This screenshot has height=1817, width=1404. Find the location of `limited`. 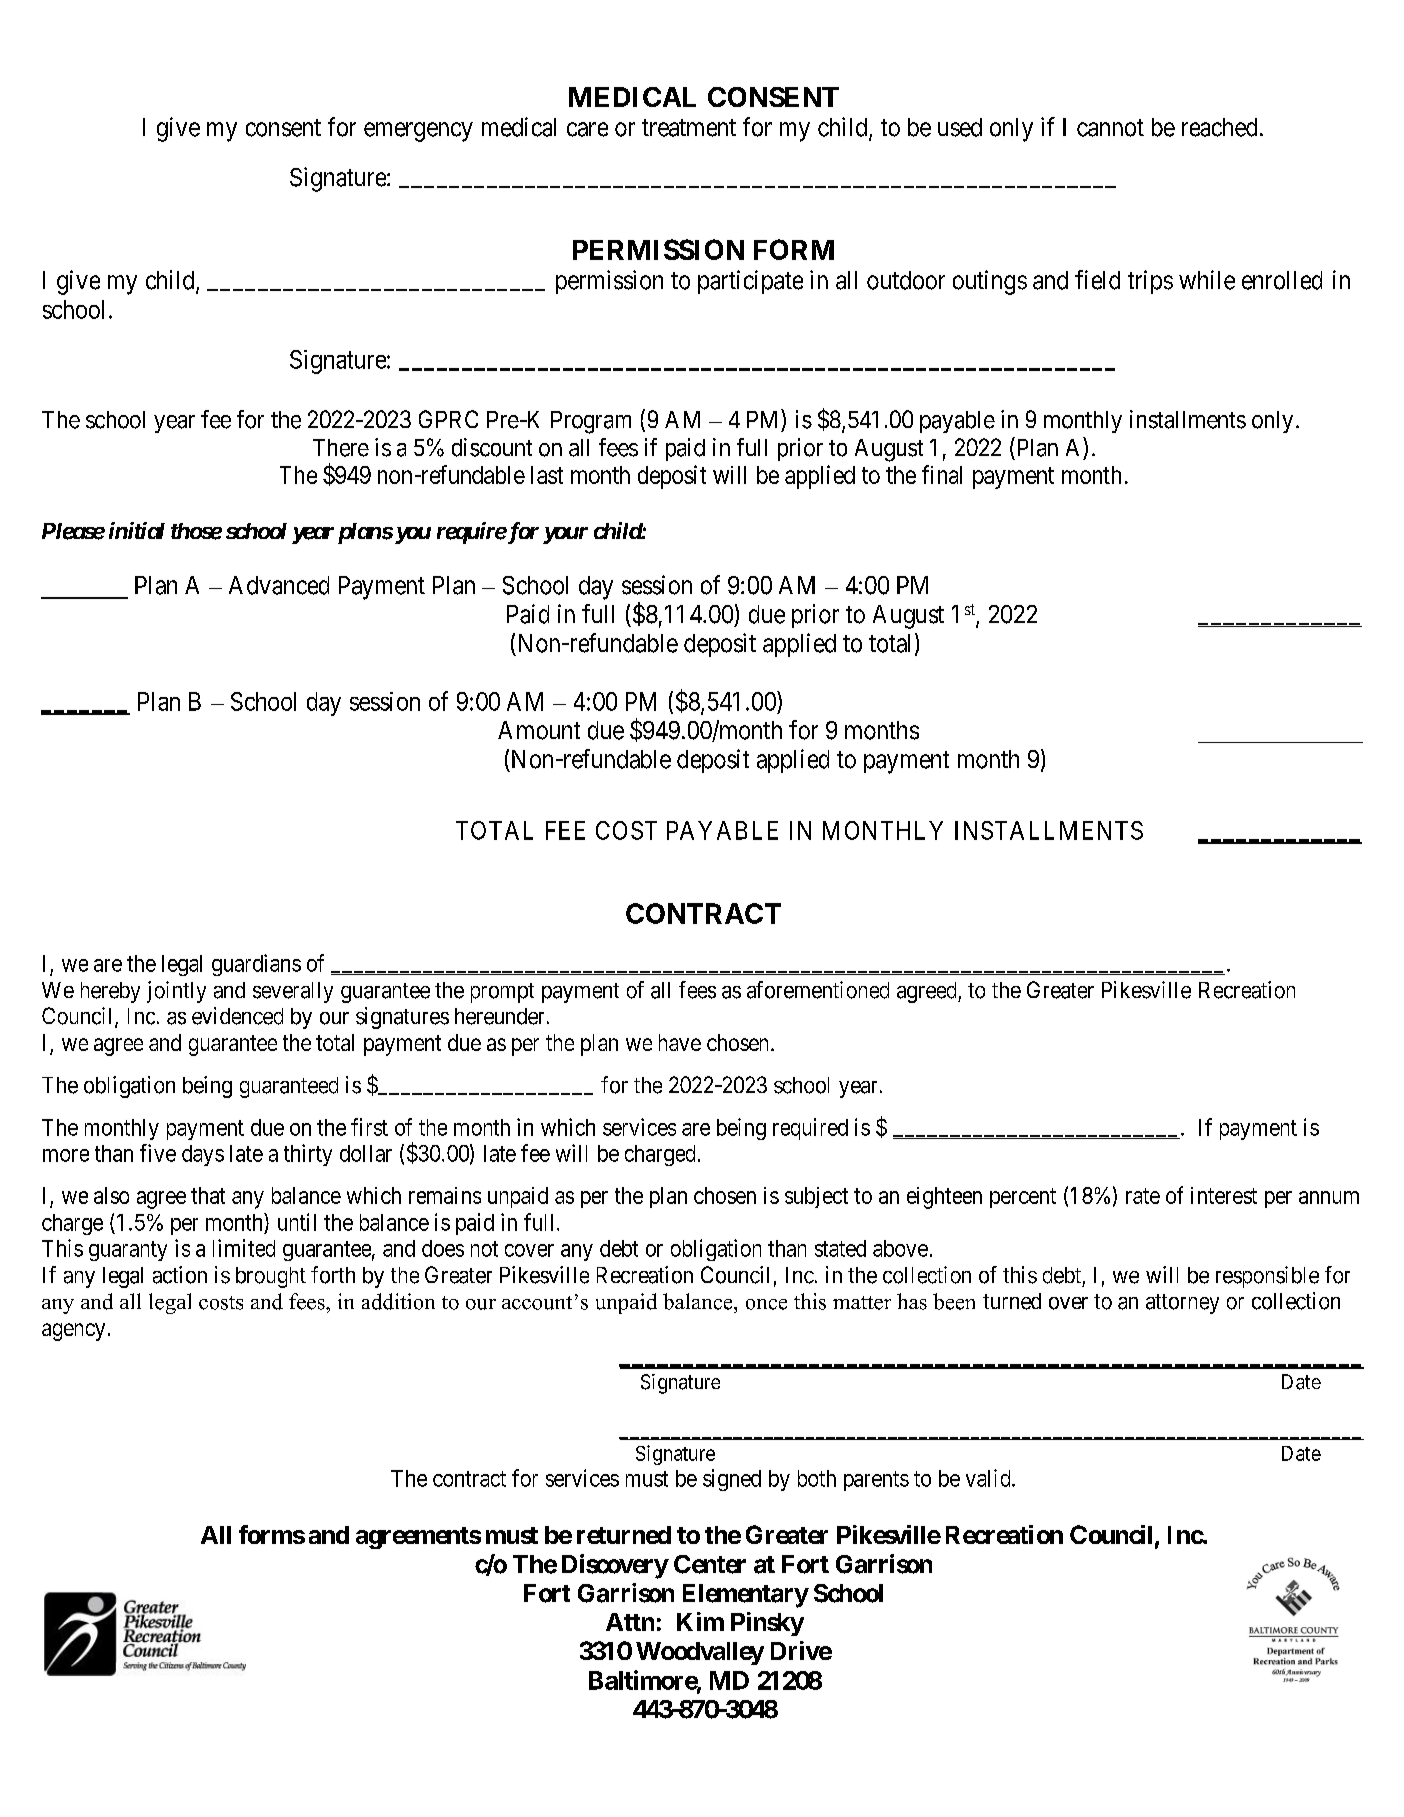

limited is located at coordinates (244, 1248).
